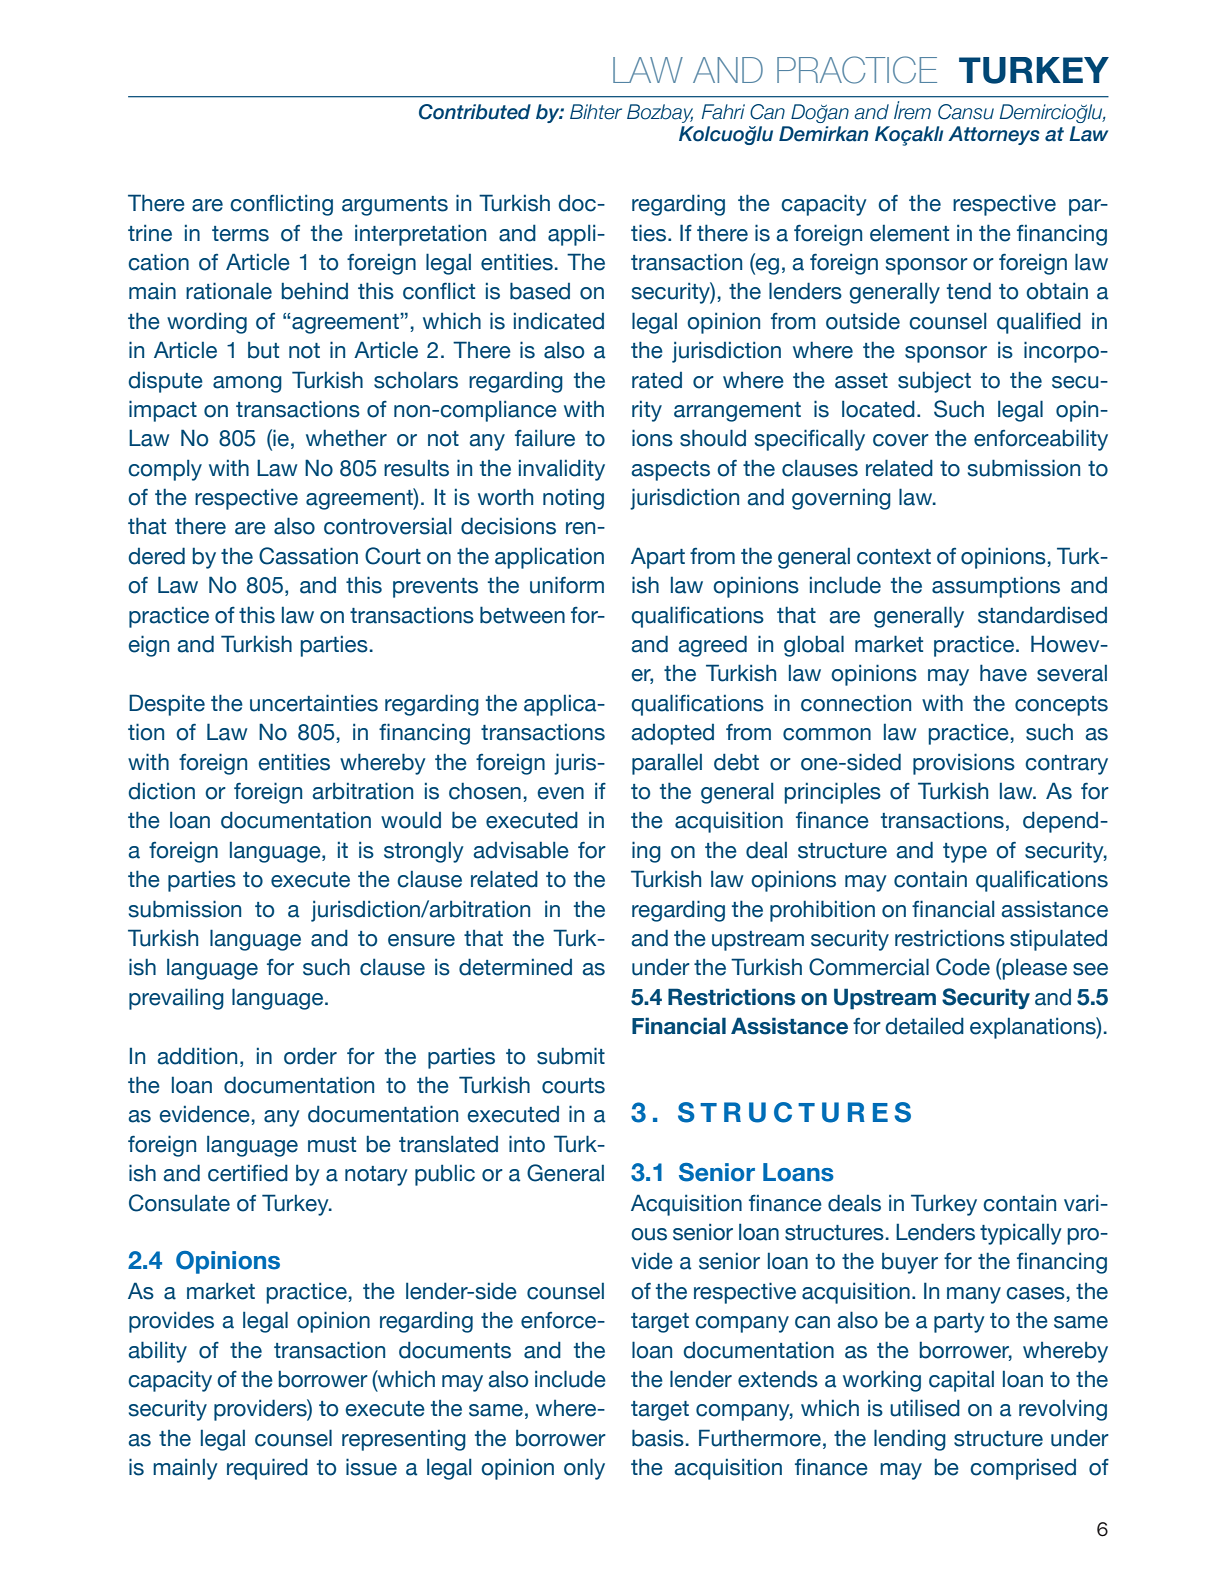 The height and width of the page is (1577, 1211). Describe the element at coordinates (901, 440) in the page. I see `cover` at that location.
